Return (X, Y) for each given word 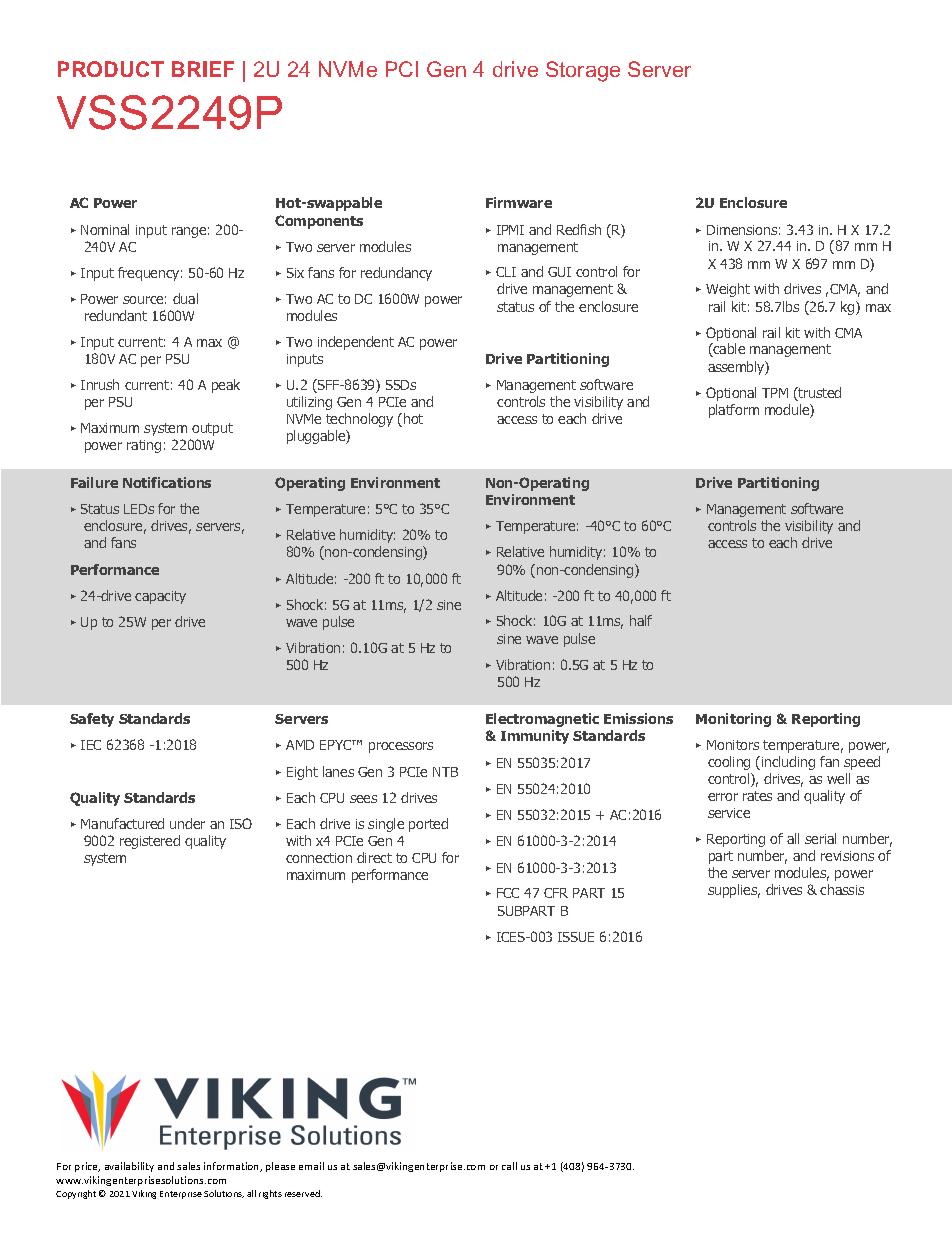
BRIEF (203, 69)
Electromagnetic (542, 720)
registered (150, 842)
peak (226, 386)
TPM (775, 393)
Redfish (579, 229)
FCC (508, 893)
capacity (160, 597)
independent (356, 343)
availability (129, 1167)
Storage (583, 71)
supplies (734, 891)
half (641, 620)
